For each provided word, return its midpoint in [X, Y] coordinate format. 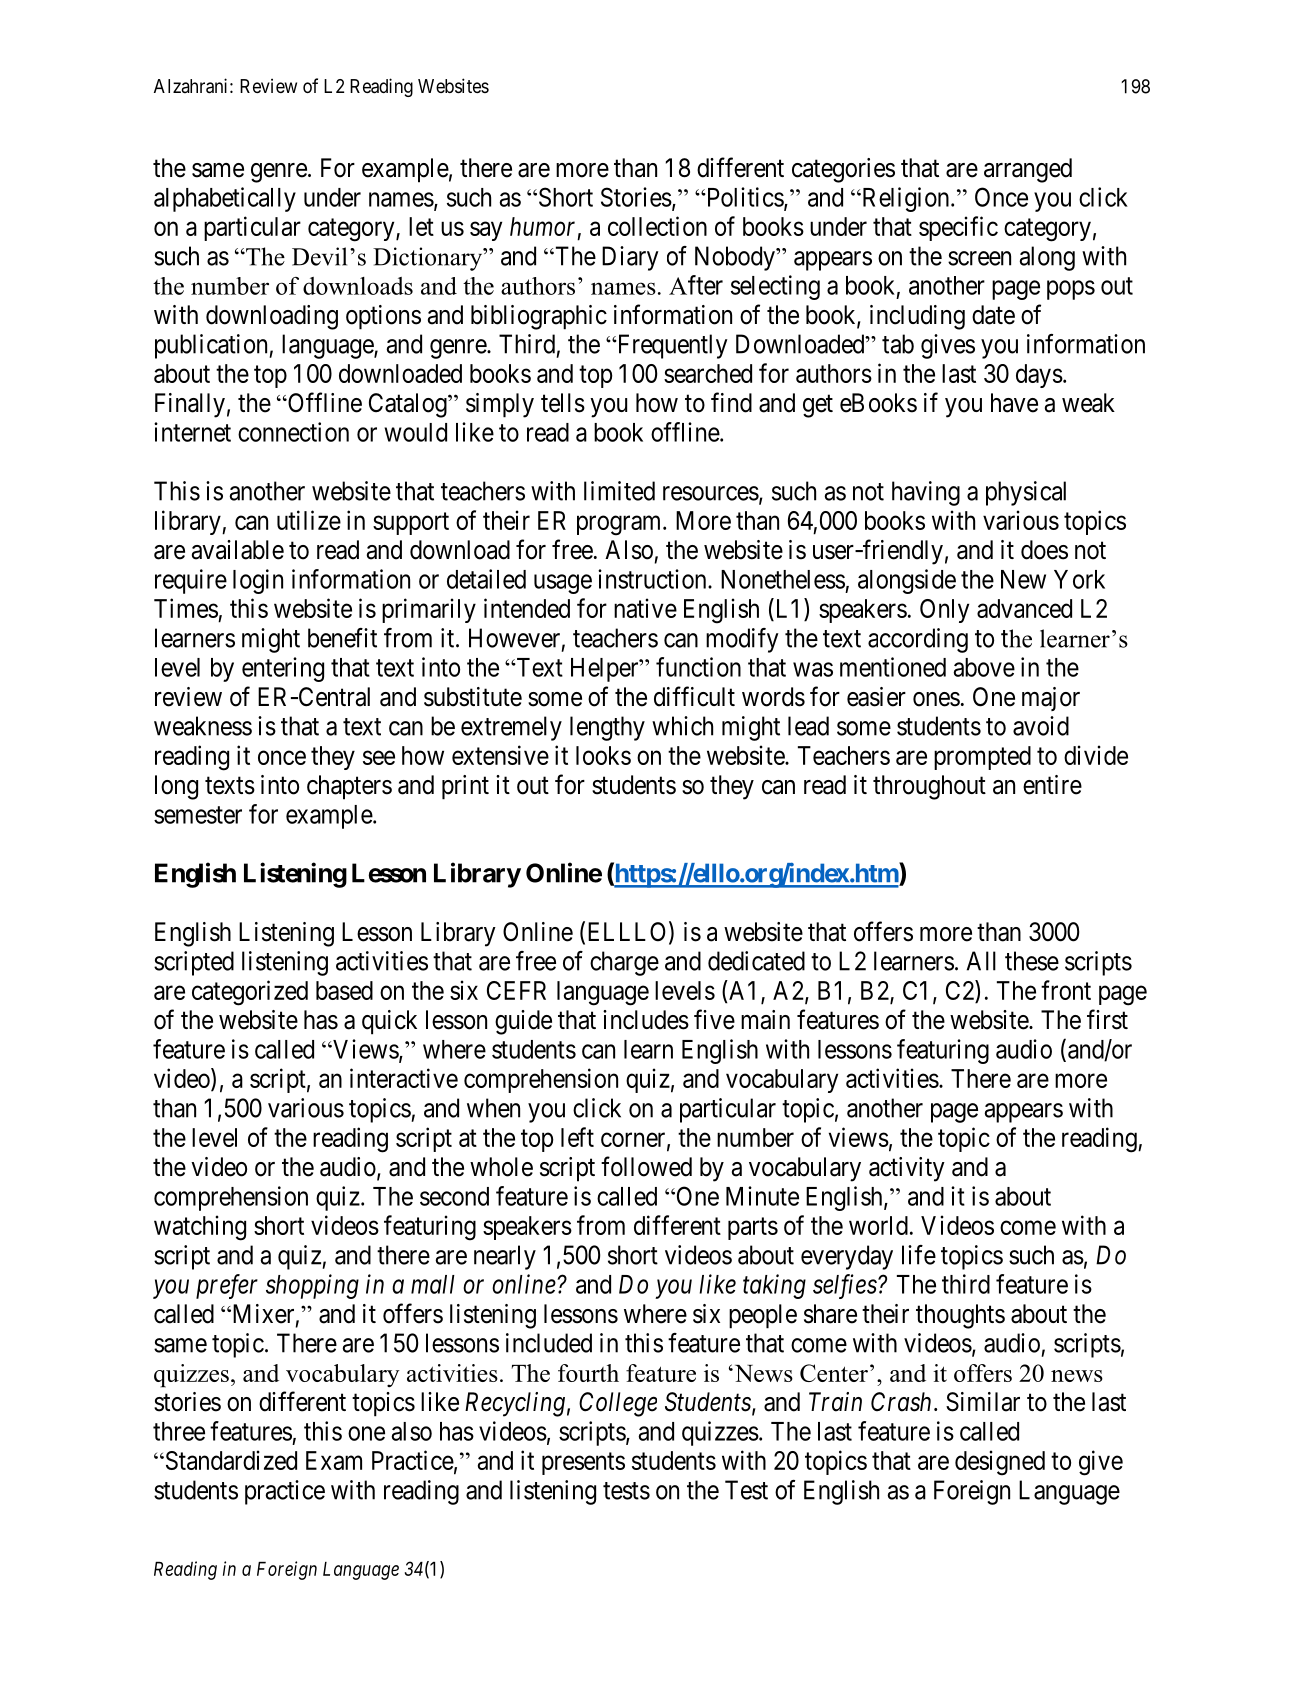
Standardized [230, 1460]
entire [1052, 785]
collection [657, 226]
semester [198, 815]
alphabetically [225, 199]
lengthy [607, 728]
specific [958, 228]
